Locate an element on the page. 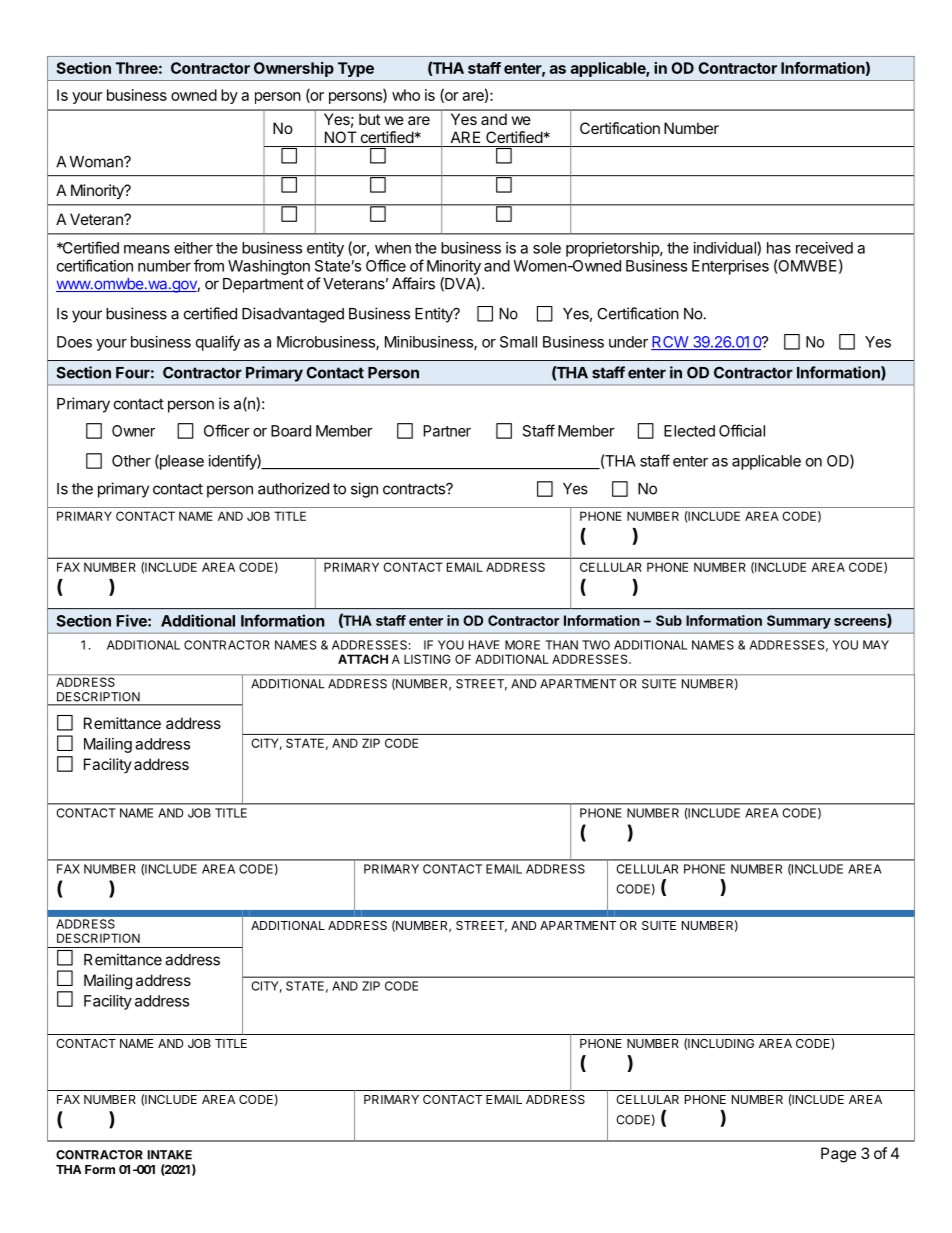  received is located at coordinates (824, 248).
